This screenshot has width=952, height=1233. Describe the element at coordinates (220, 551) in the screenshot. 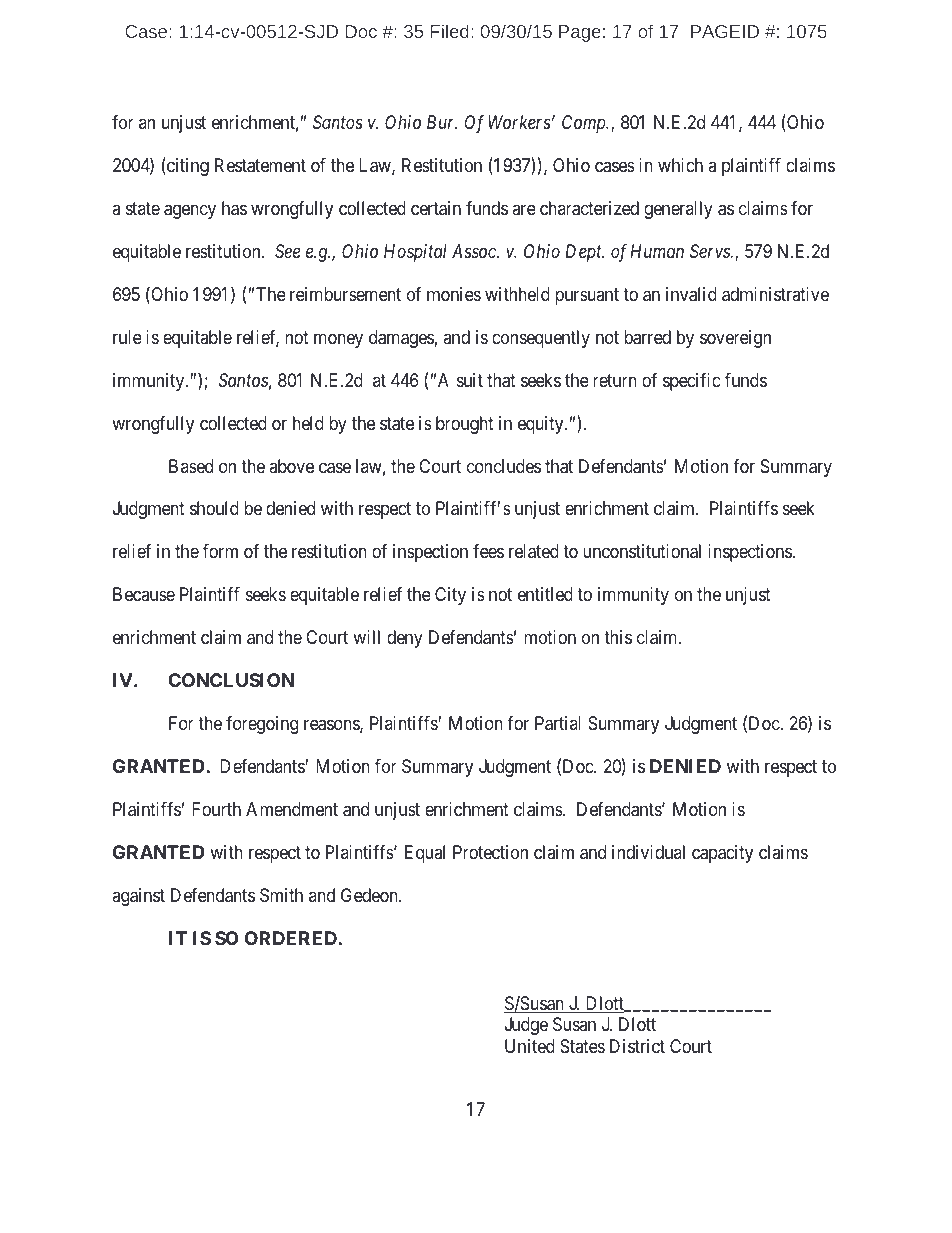

I see `form` at that location.
